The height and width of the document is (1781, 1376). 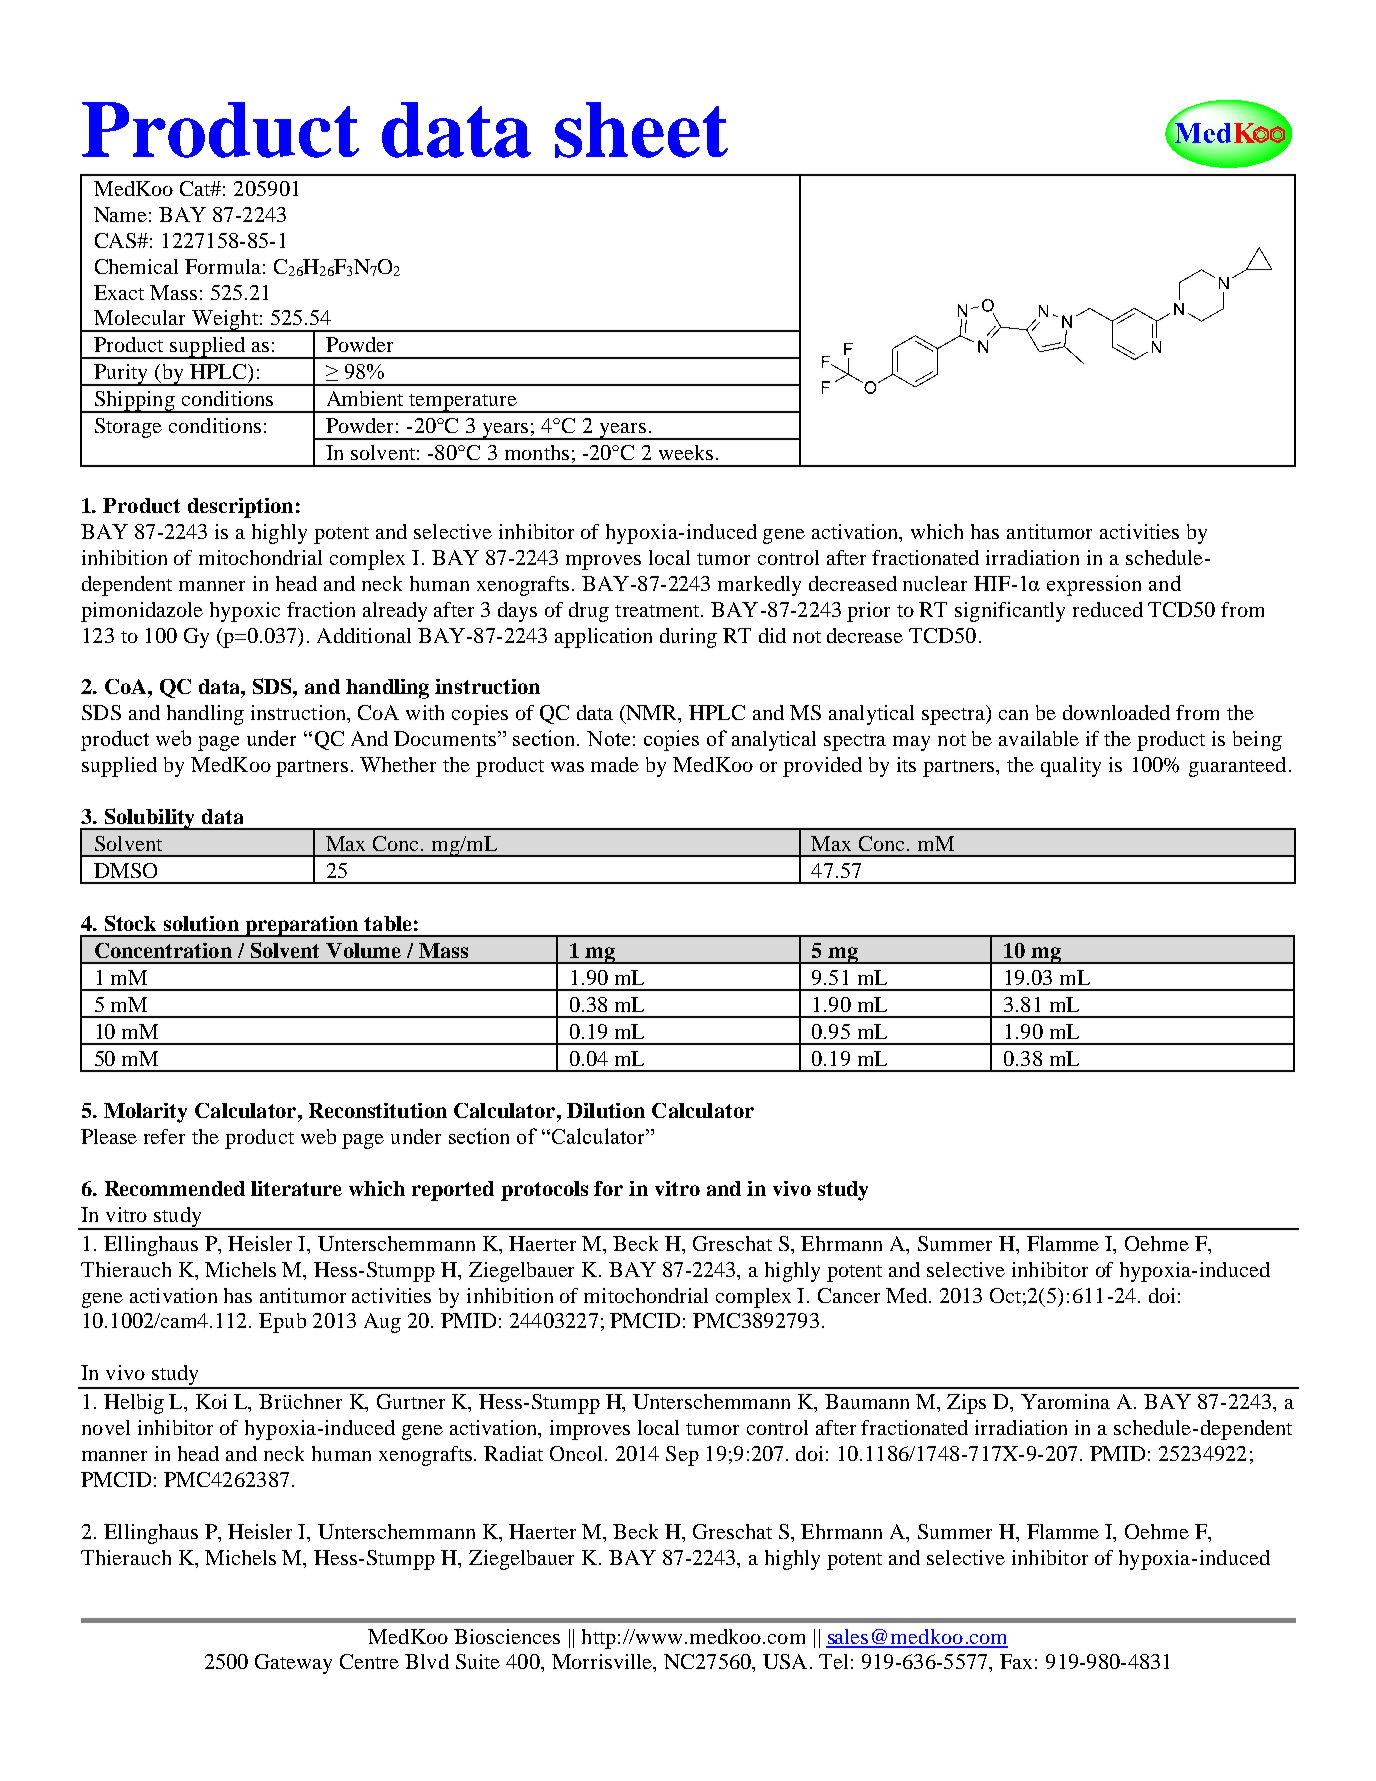 What do you see at coordinates (201, 923) in the document?
I see `solution` at bounding box center [201, 923].
